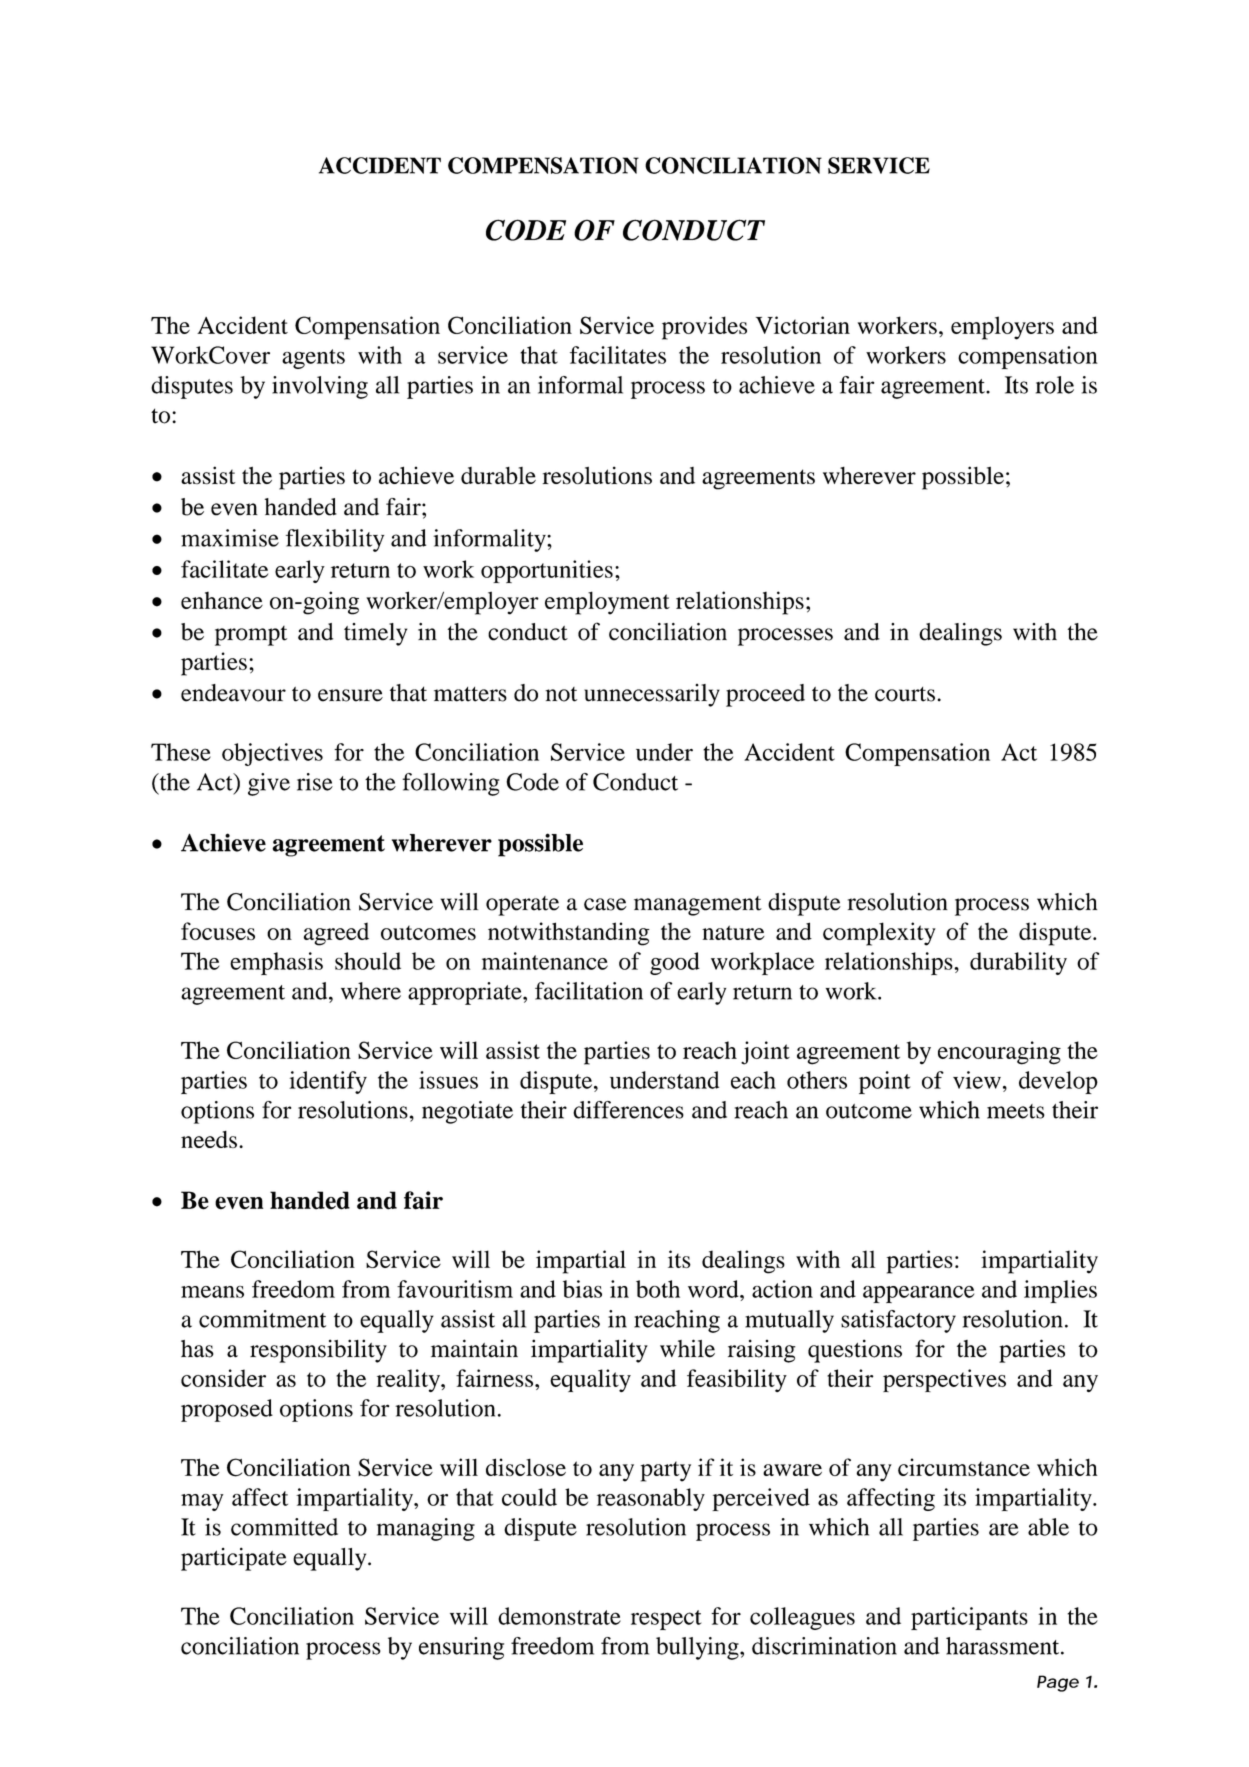 This screenshot has width=1249, height=1767. I want to click on agents, so click(313, 359).
